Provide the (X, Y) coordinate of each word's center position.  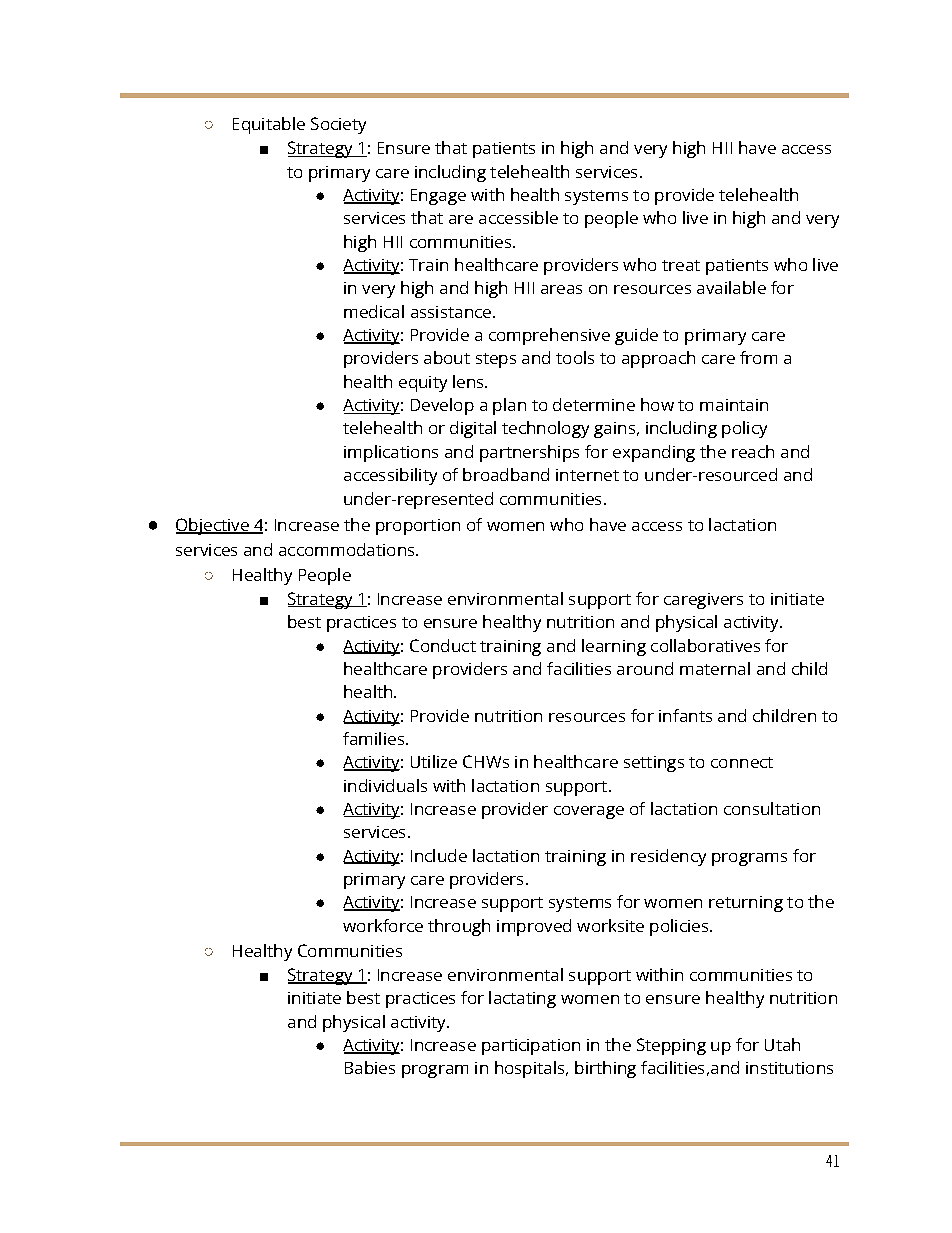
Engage (438, 197)
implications (391, 453)
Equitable (269, 125)
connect (742, 762)
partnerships (529, 453)
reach (753, 451)
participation (531, 1047)
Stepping (671, 1046)
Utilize (434, 761)
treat (681, 265)
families (373, 738)
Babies (370, 1067)
